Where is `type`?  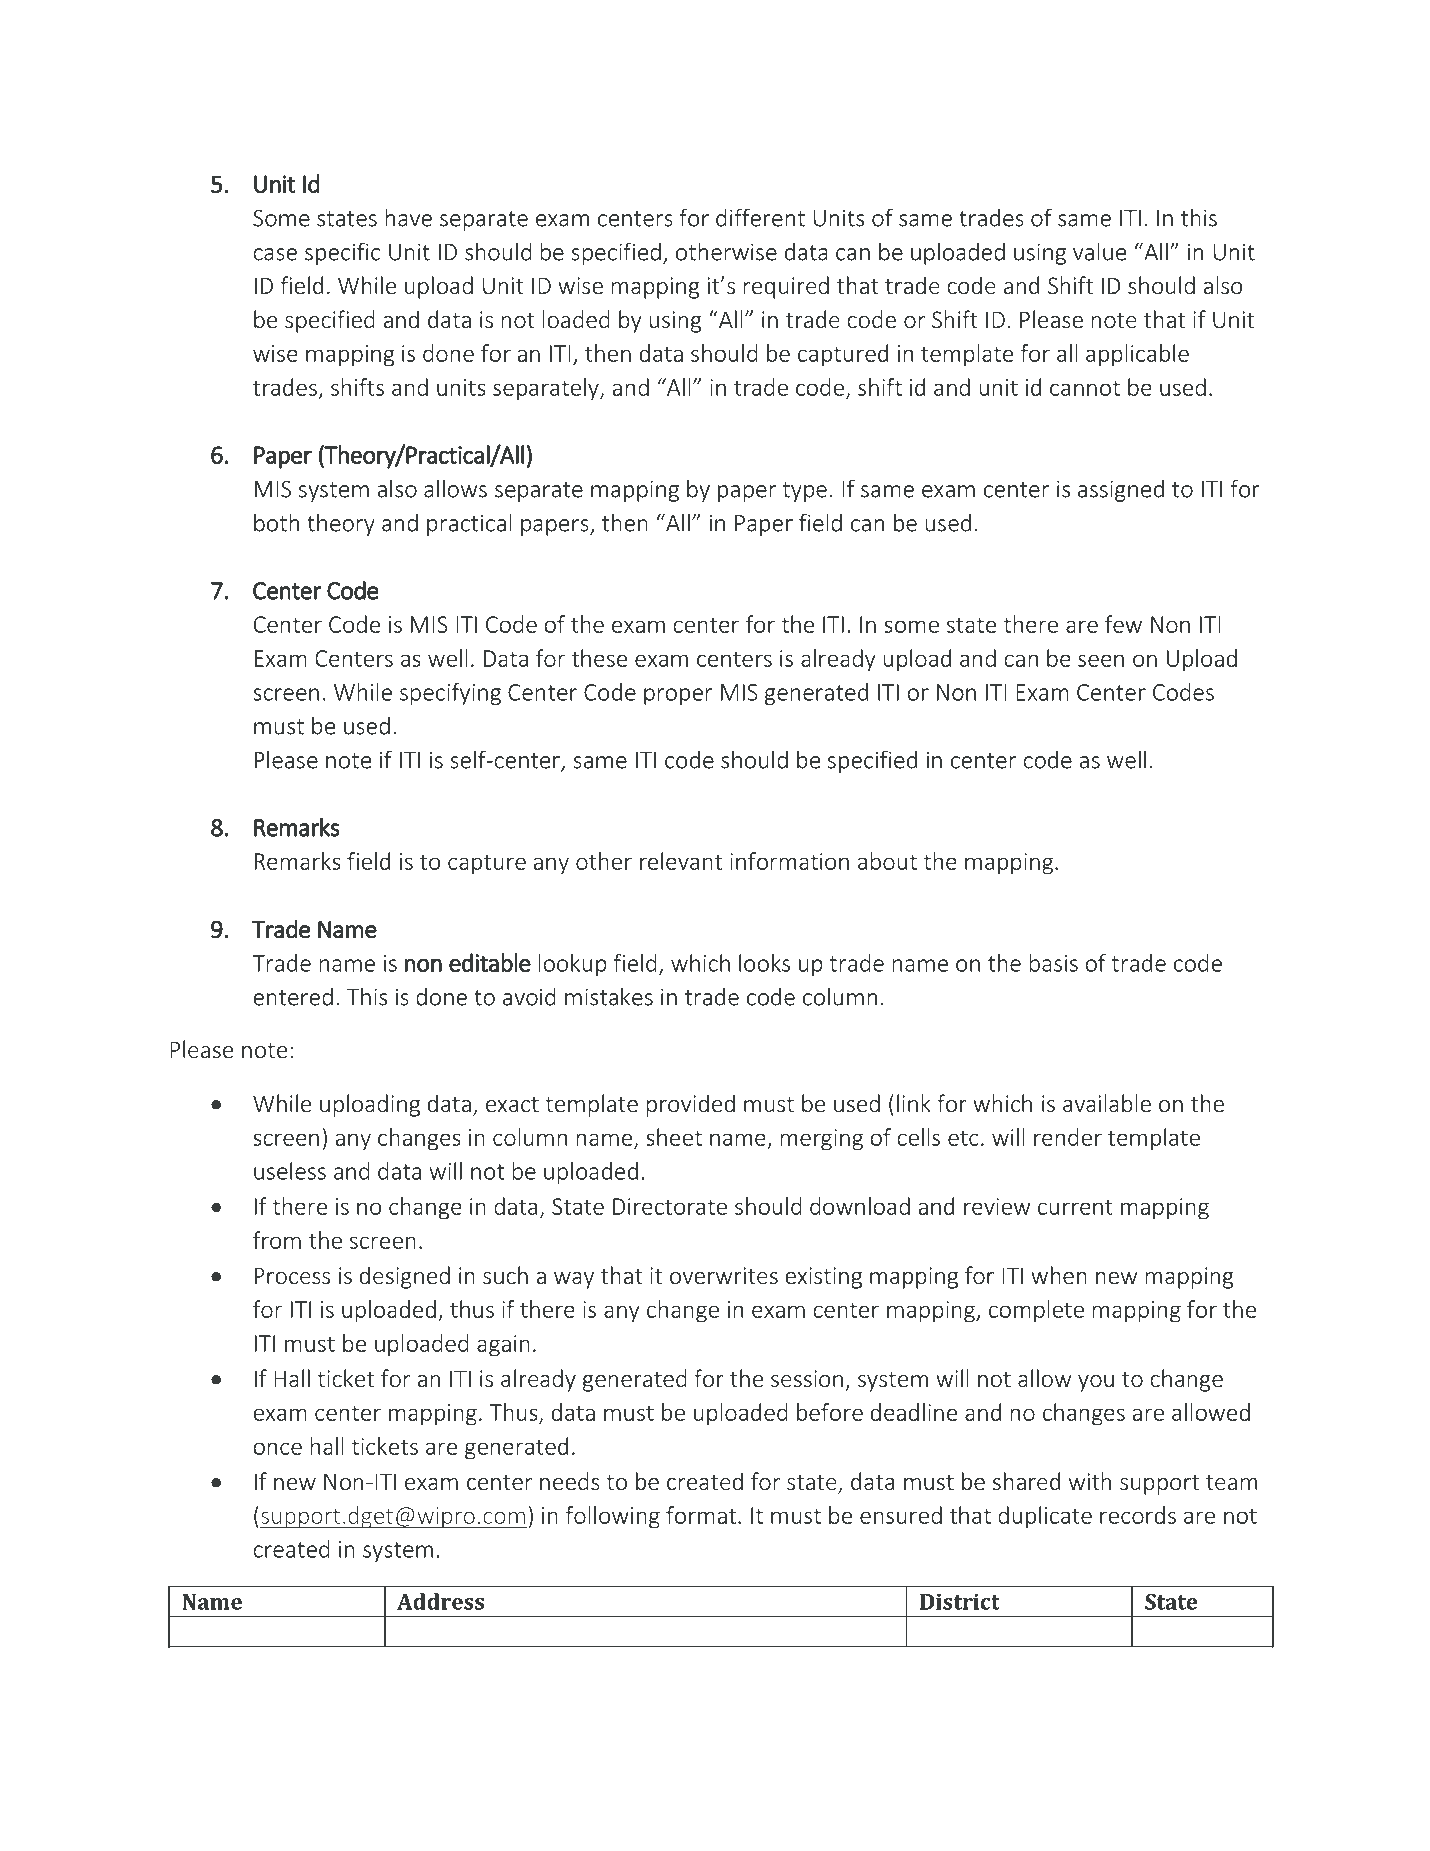 type is located at coordinates (805, 492).
